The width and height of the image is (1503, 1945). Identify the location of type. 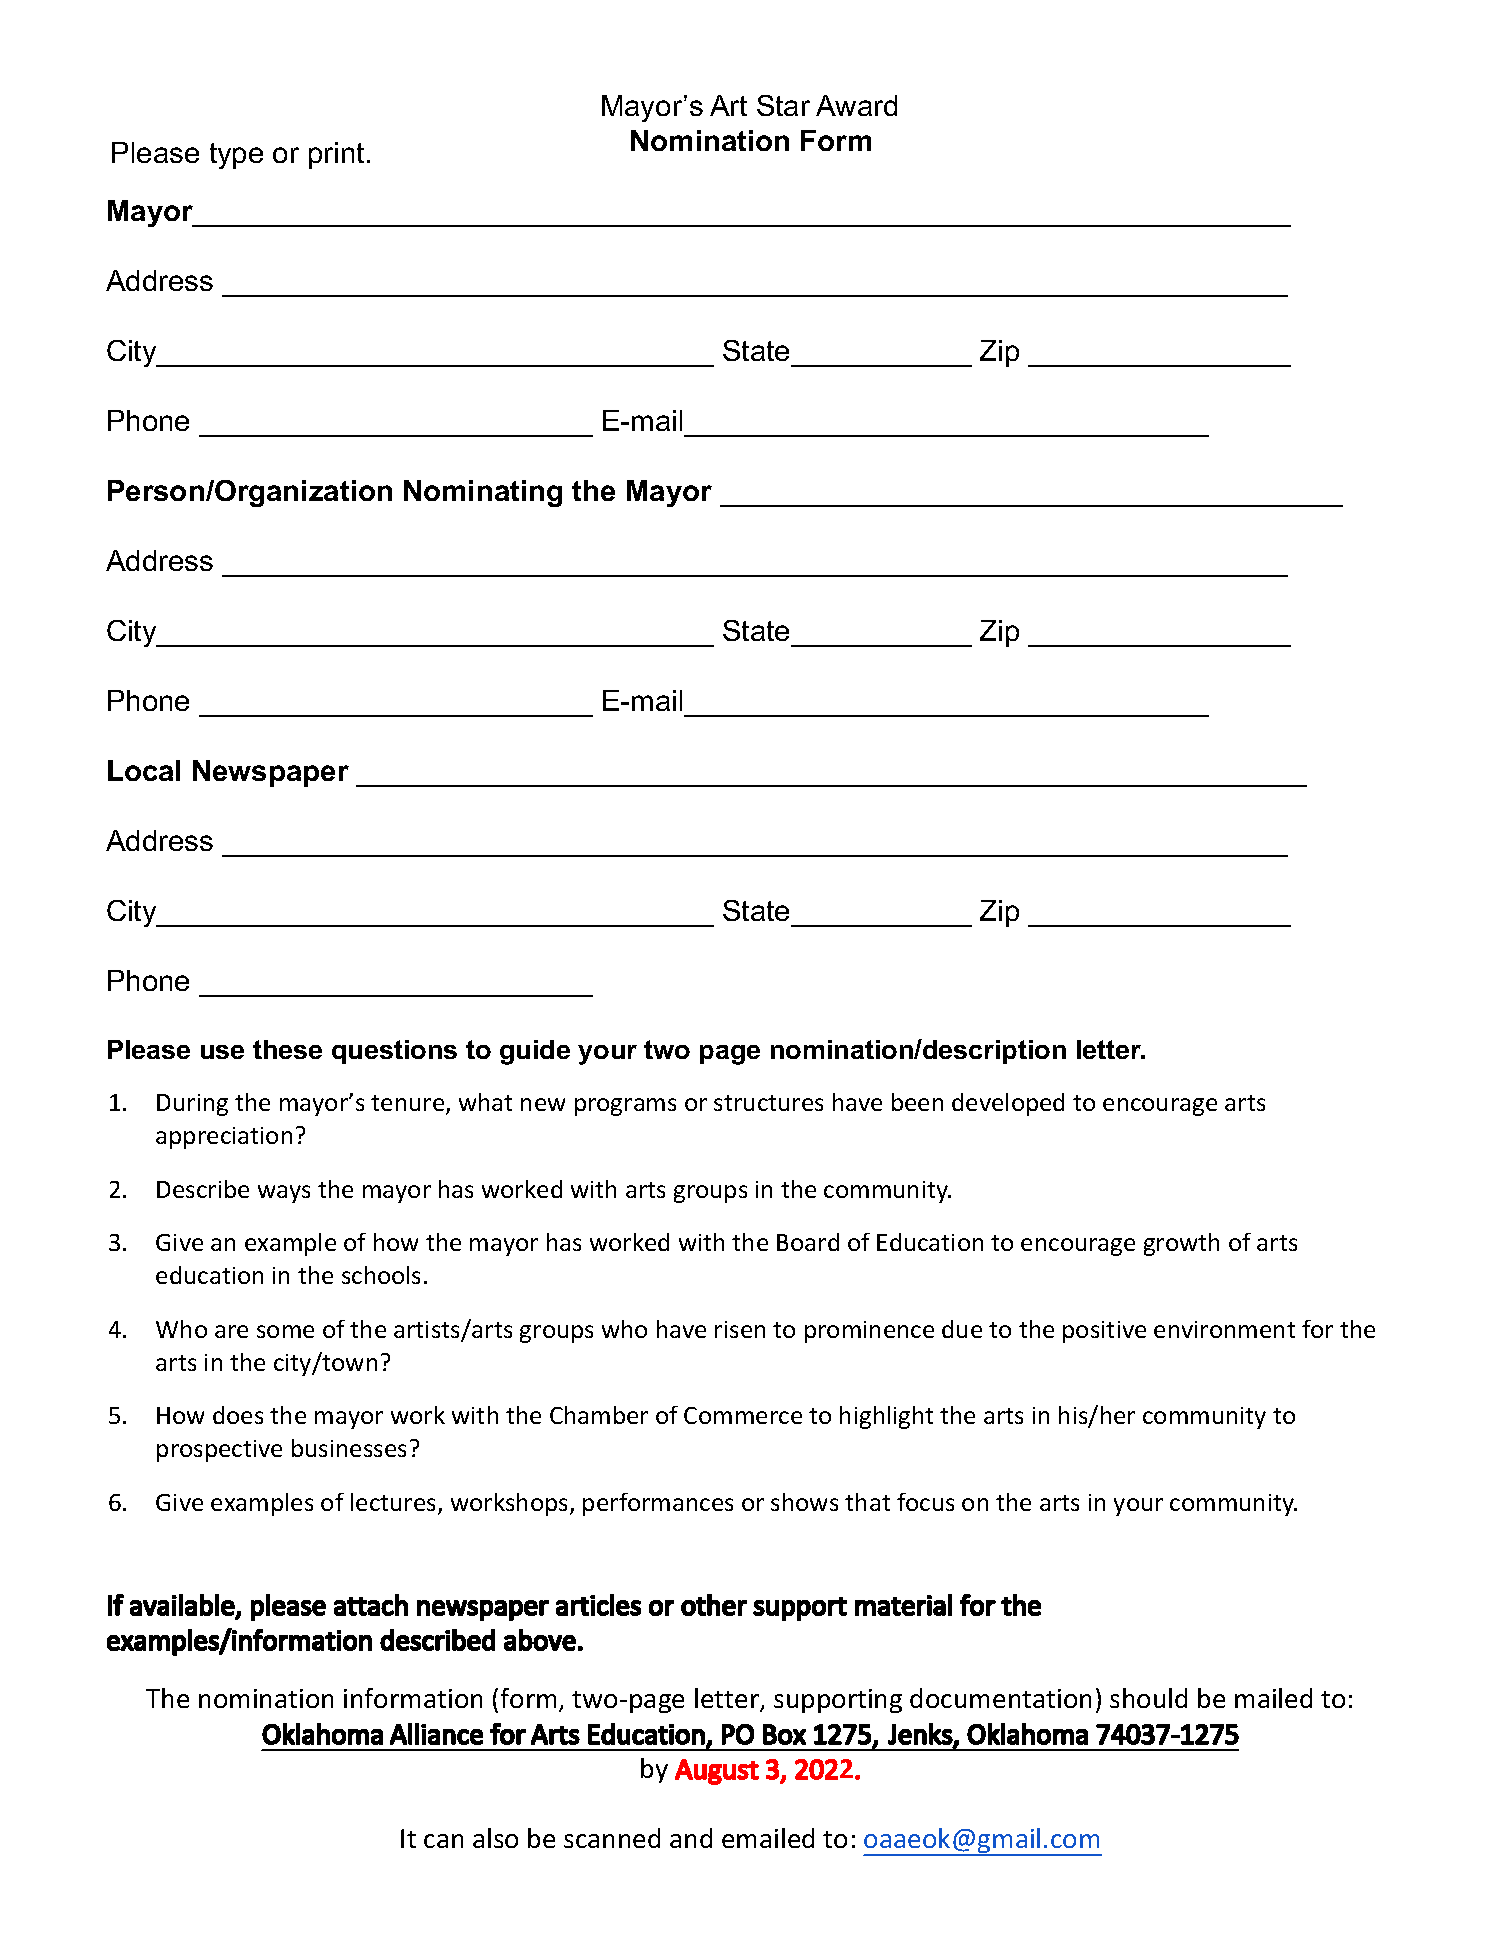
(236, 156).
